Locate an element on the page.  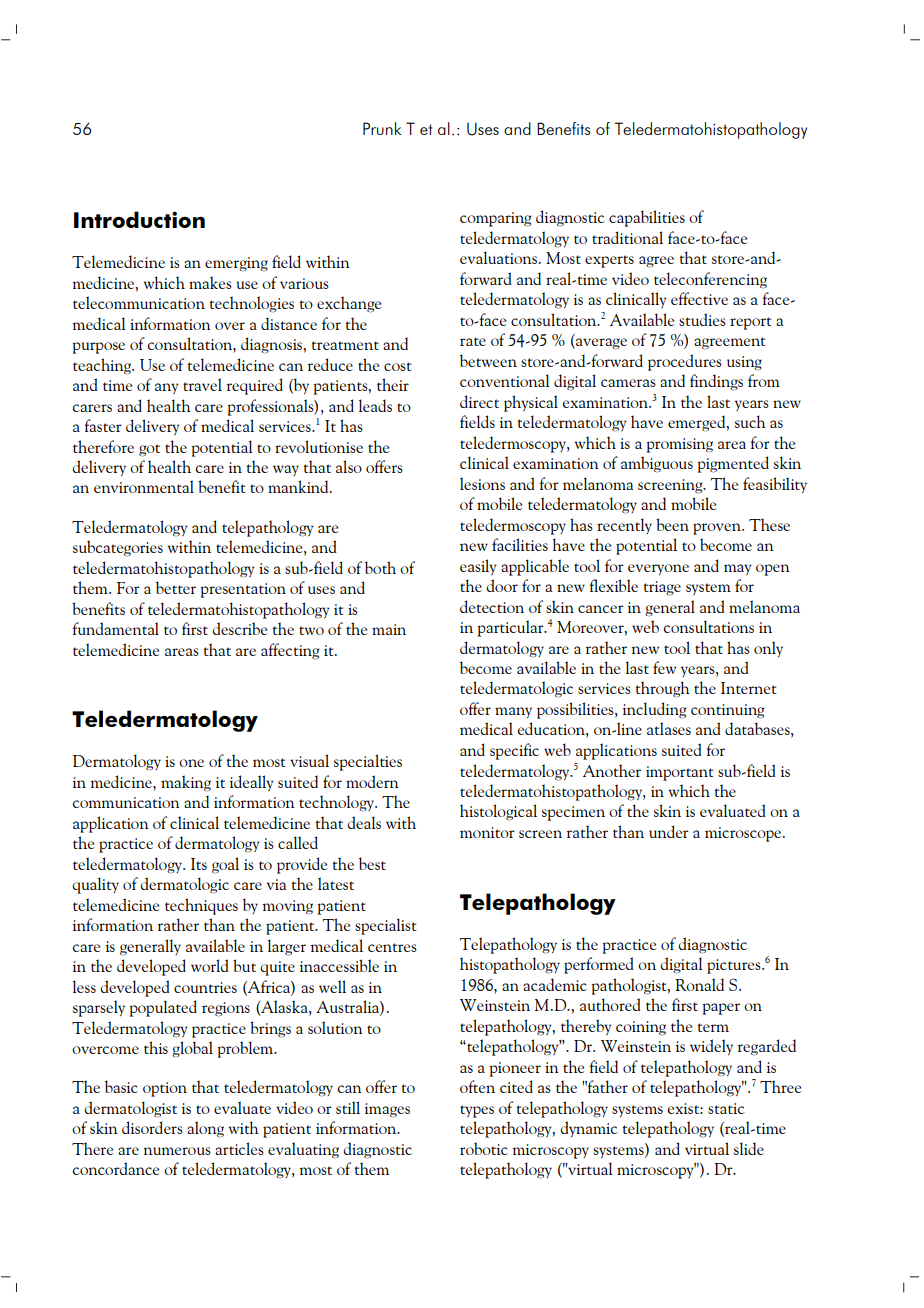
got is located at coordinates (149, 450).
